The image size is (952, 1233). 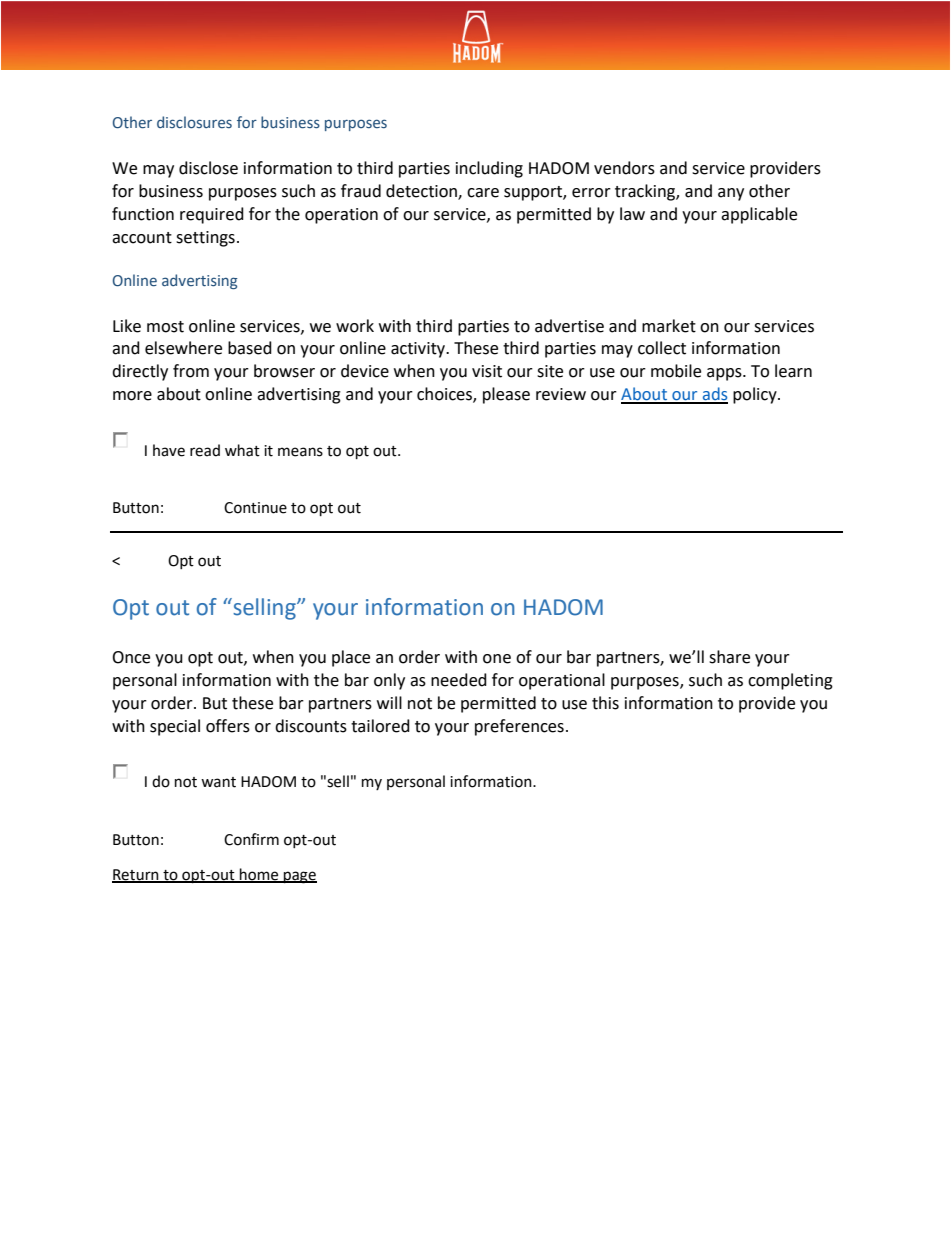 What do you see at coordinates (489, 169) in the screenshot?
I see `including` at bounding box center [489, 169].
